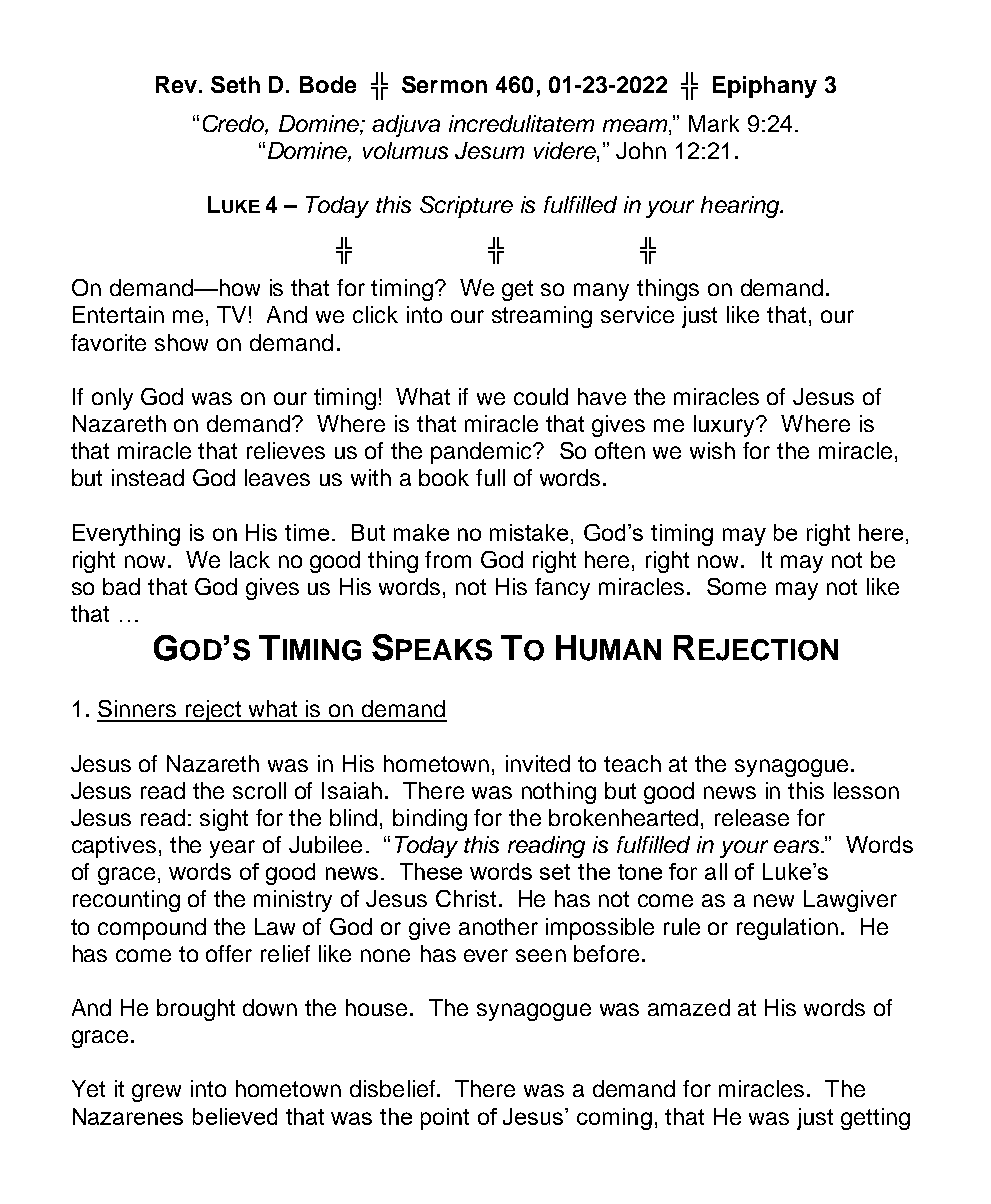  What do you see at coordinates (444, 84) in the page?
I see `Sermon` at bounding box center [444, 84].
